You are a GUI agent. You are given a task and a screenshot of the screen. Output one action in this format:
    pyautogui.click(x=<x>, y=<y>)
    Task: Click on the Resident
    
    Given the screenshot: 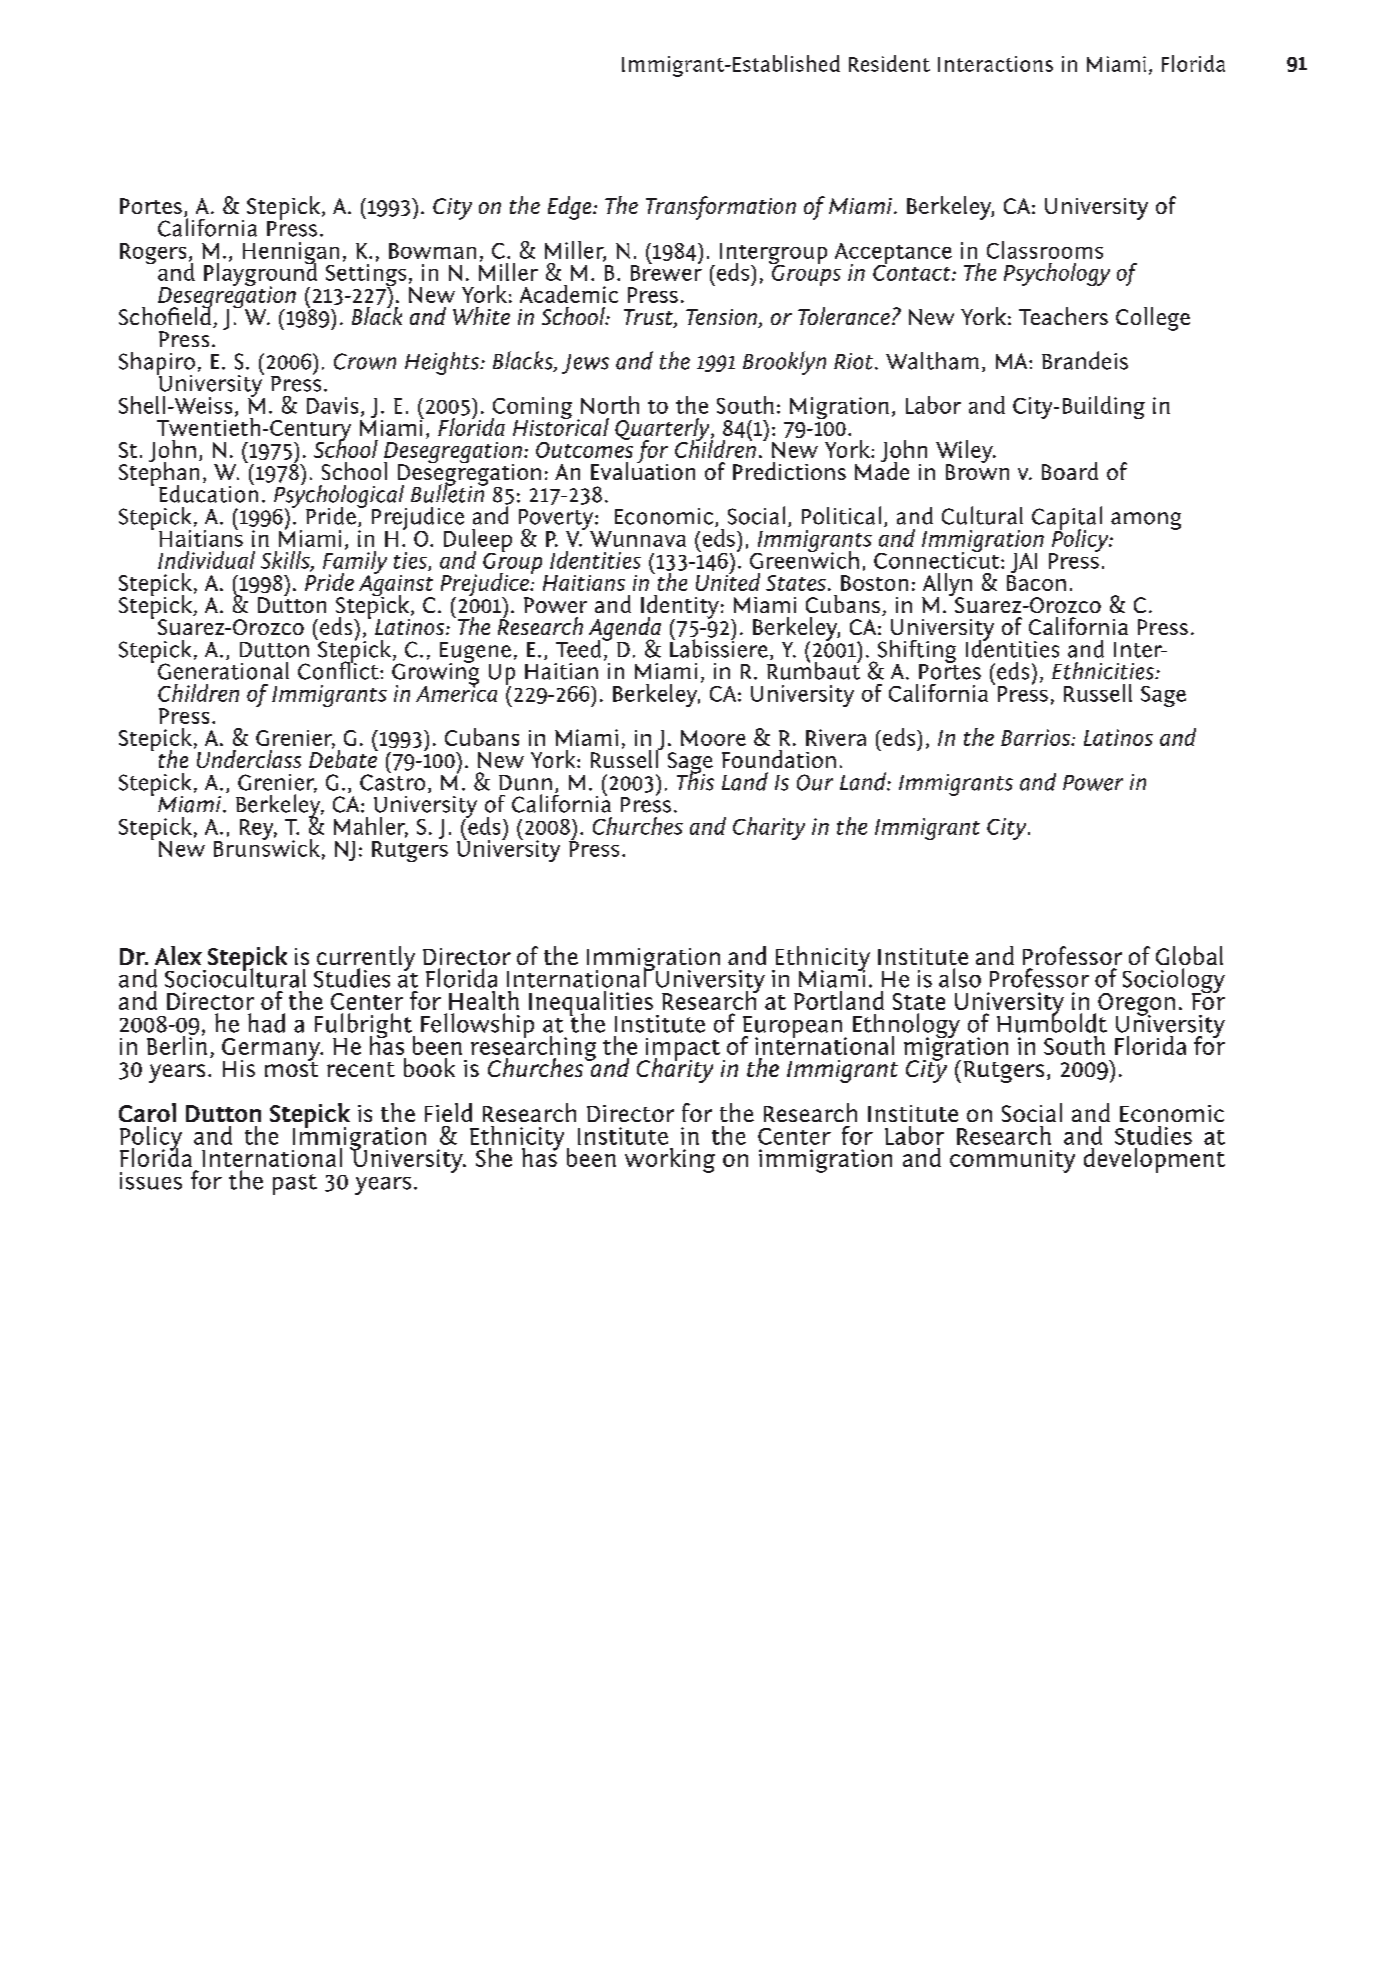 What is the action you would take?
    pyautogui.click(x=889, y=63)
